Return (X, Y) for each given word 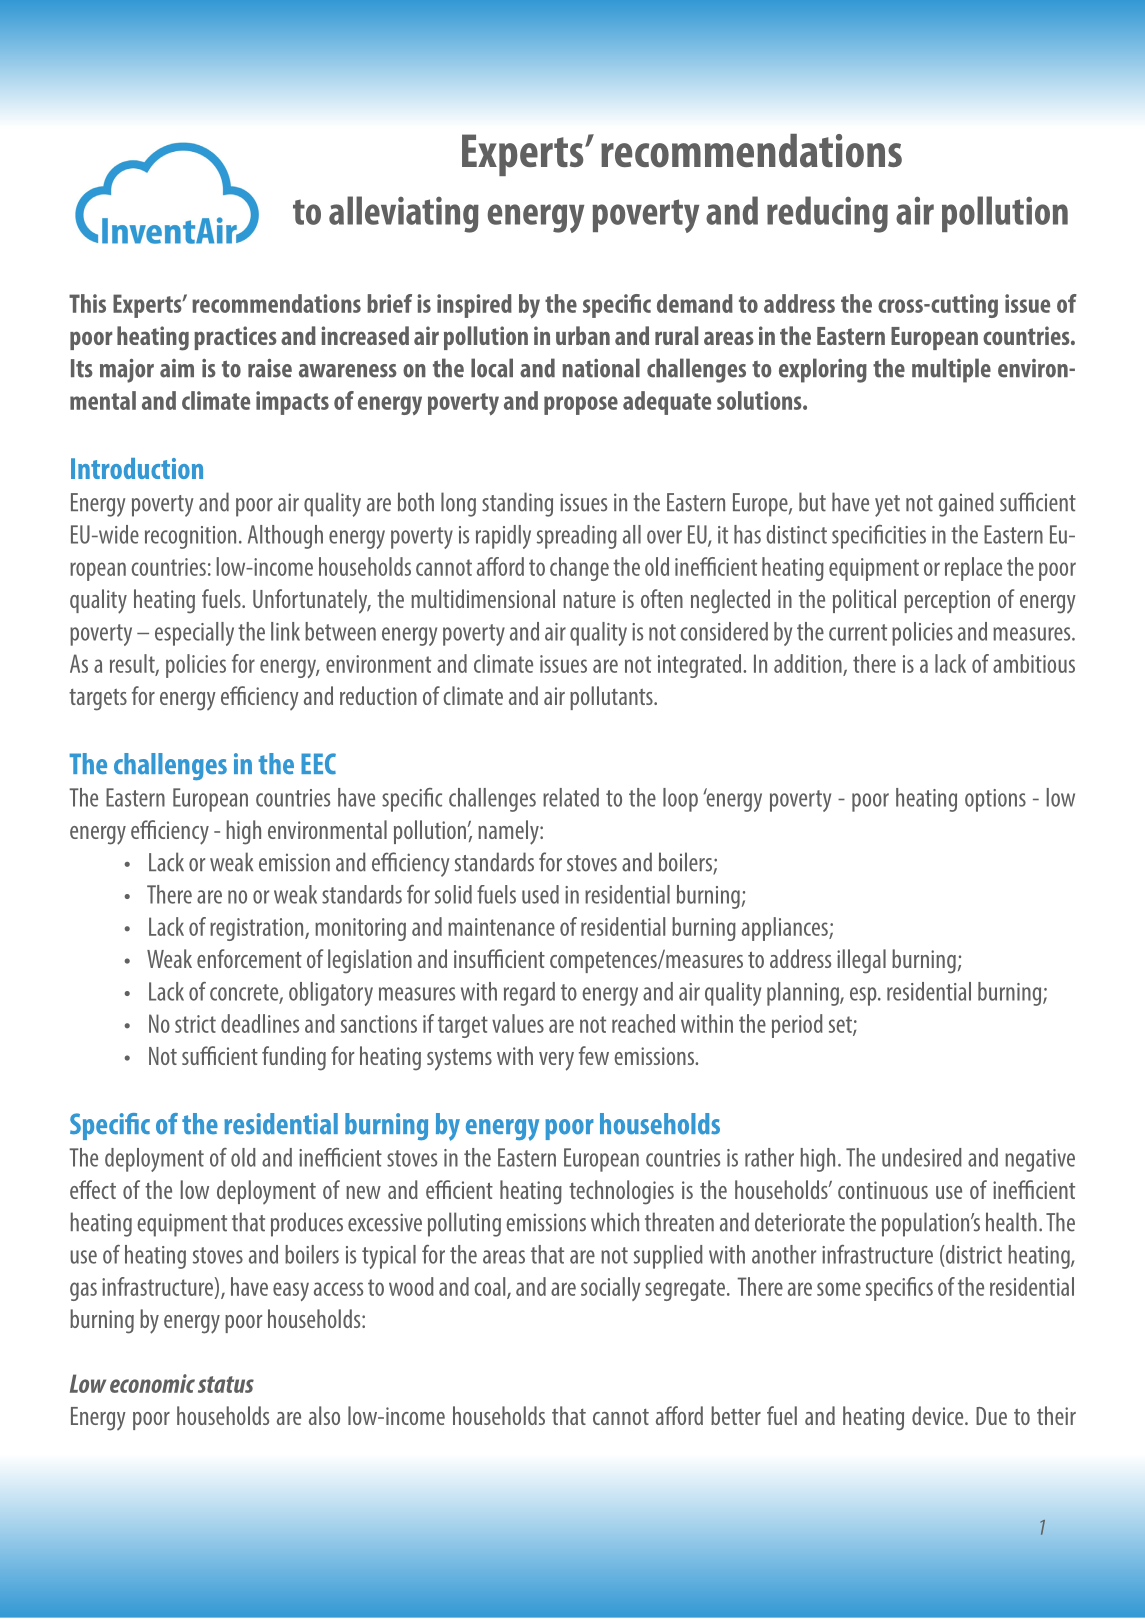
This (87, 303)
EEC (318, 763)
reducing (827, 214)
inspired (474, 306)
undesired (922, 1157)
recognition (190, 537)
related (571, 797)
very (556, 1061)
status (226, 1384)
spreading (577, 537)
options (995, 800)
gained (966, 504)
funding (294, 1058)
